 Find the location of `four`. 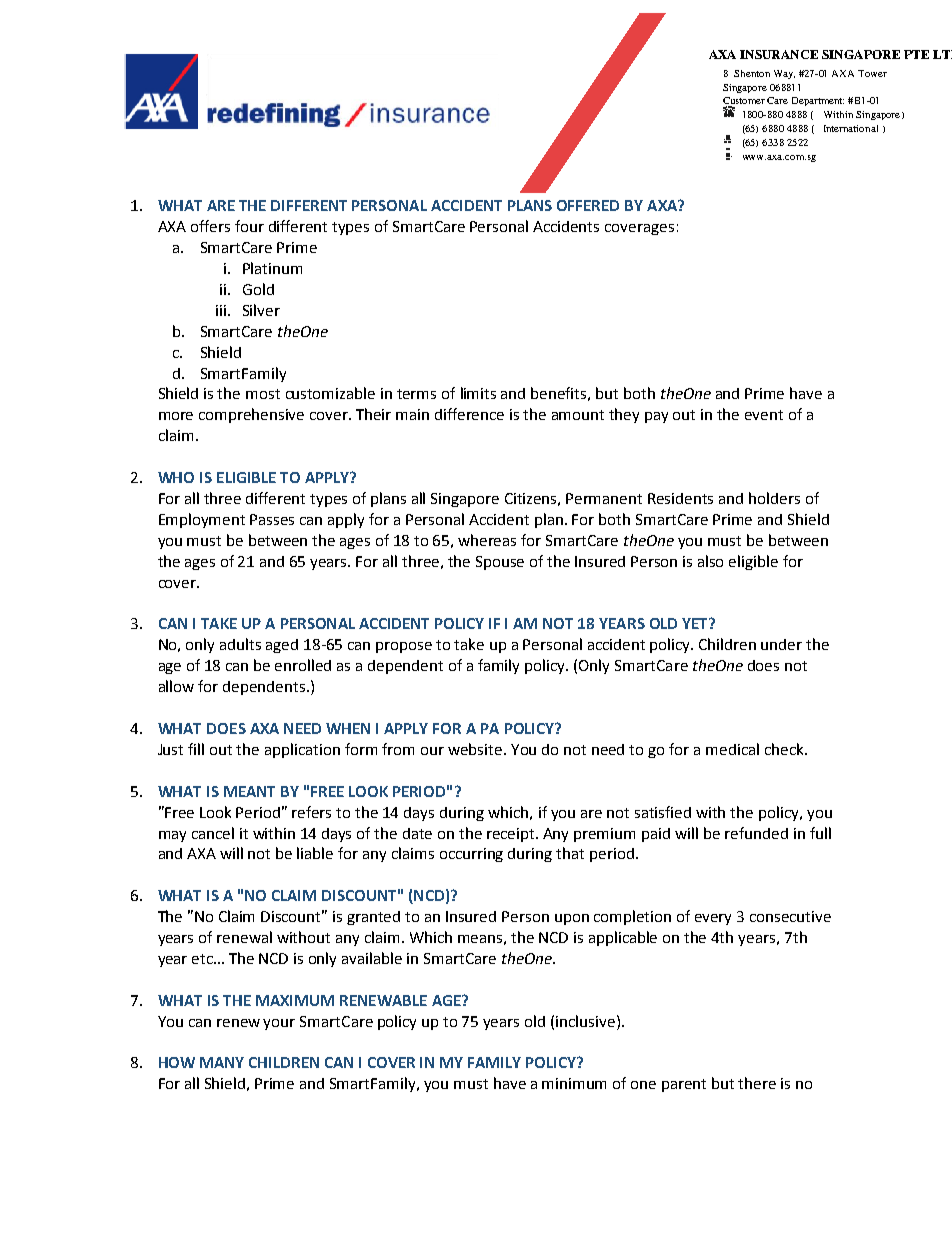

four is located at coordinates (249, 226).
